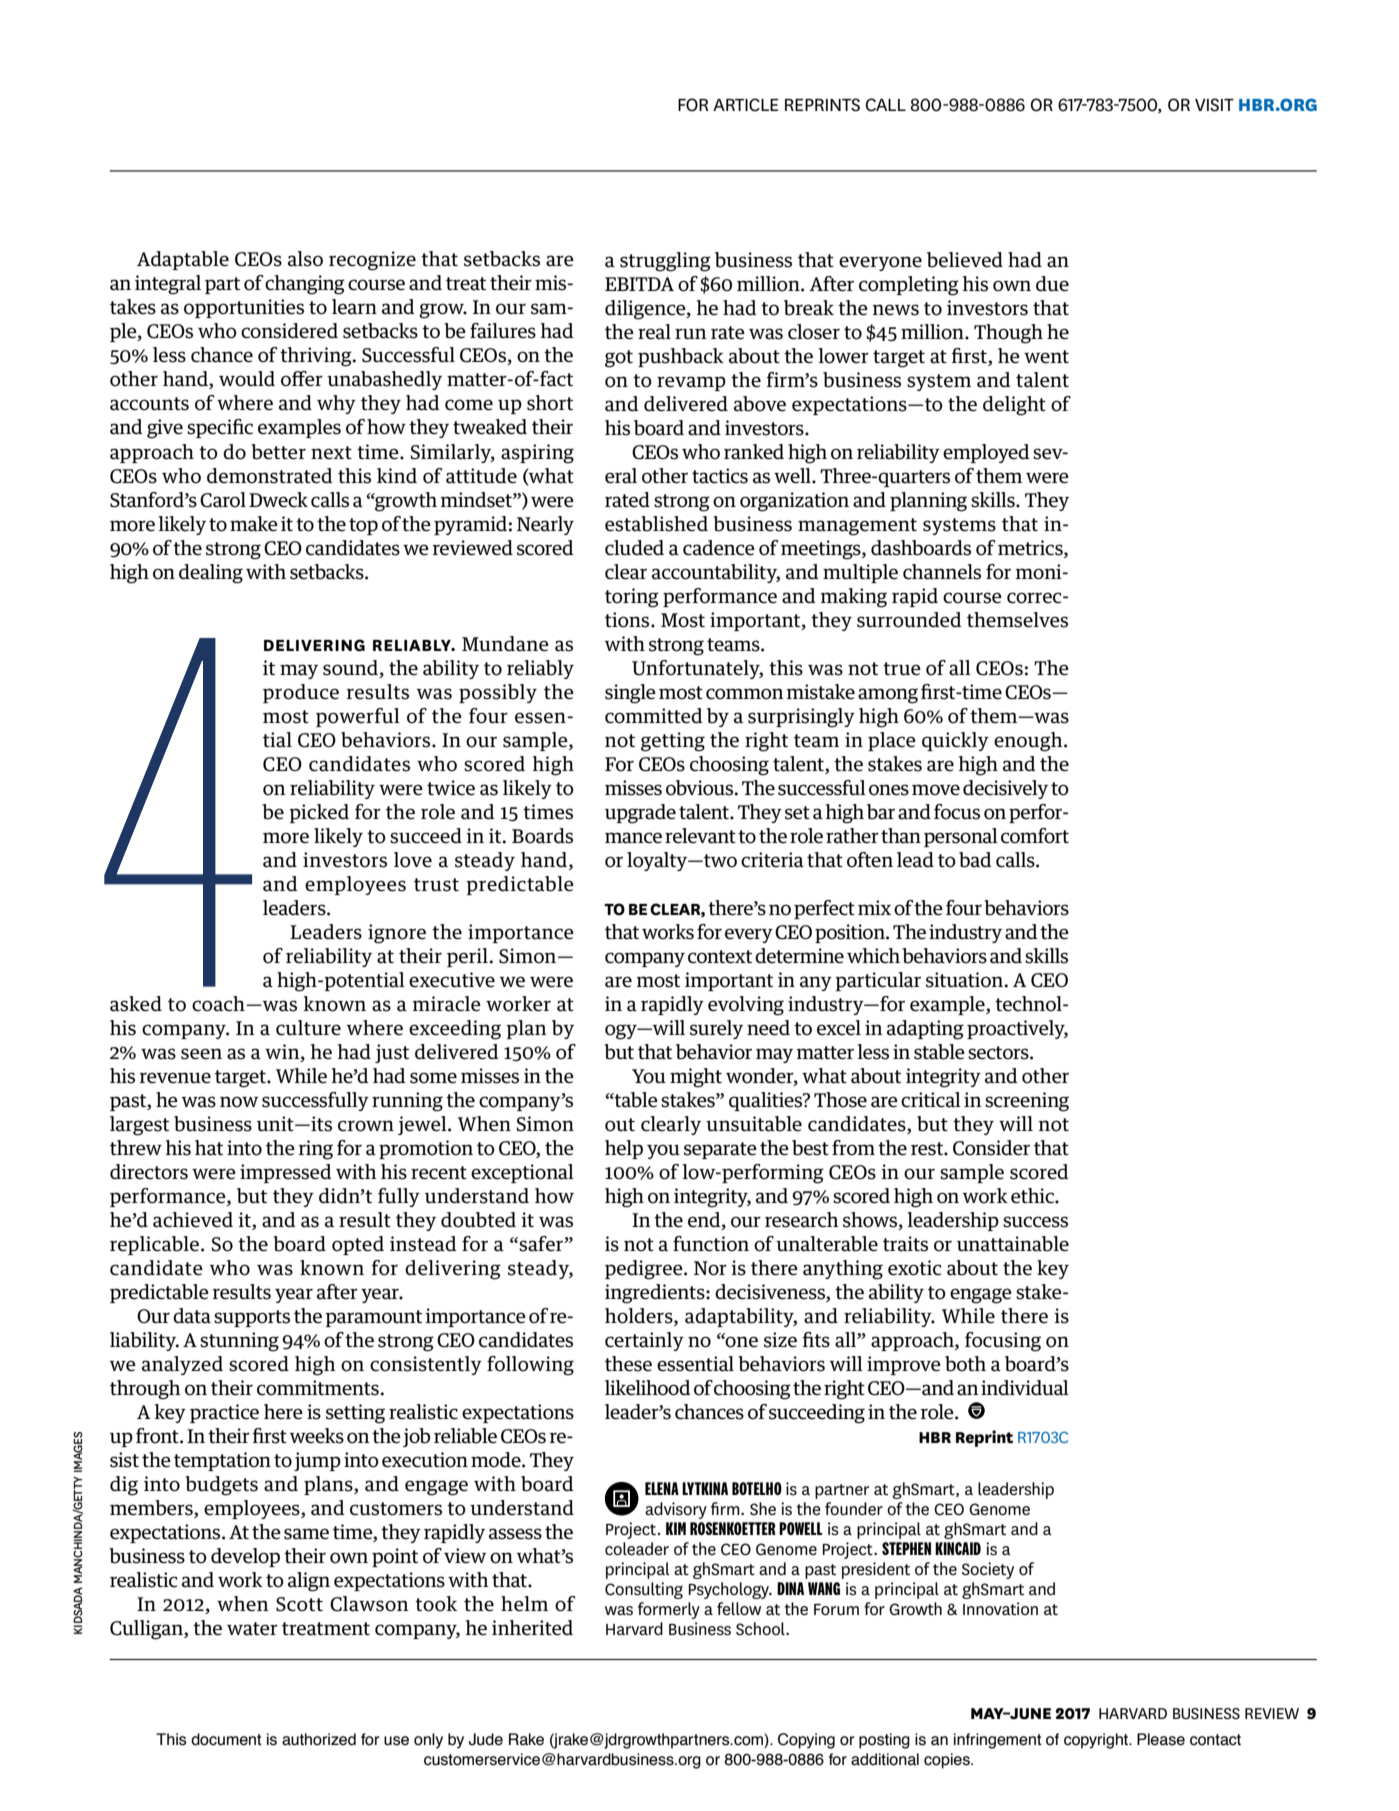 The width and height of the page is (1399, 1811). Describe the element at coordinates (226, 1739) in the page. I see `document` at that location.
